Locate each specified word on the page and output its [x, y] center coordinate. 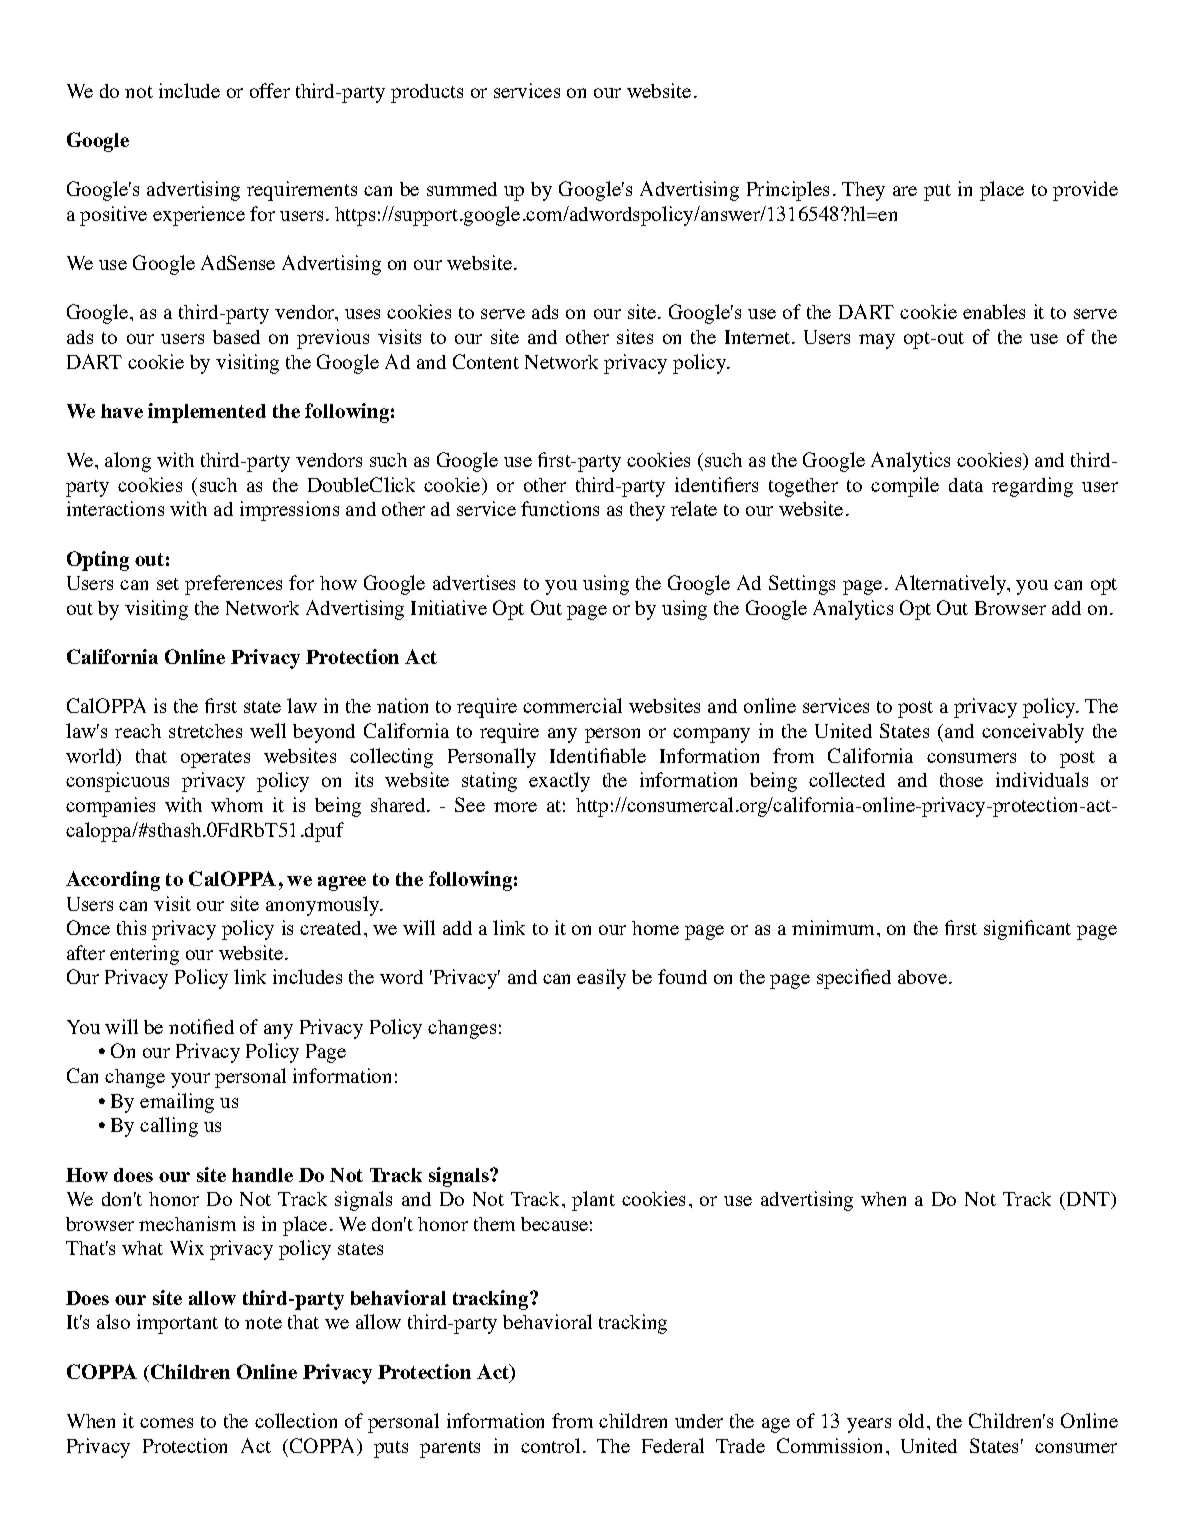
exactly [559, 782]
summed [462, 189]
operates [215, 759]
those [961, 780]
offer [270, 90]
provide [1085, 191]
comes [166, 1423]
